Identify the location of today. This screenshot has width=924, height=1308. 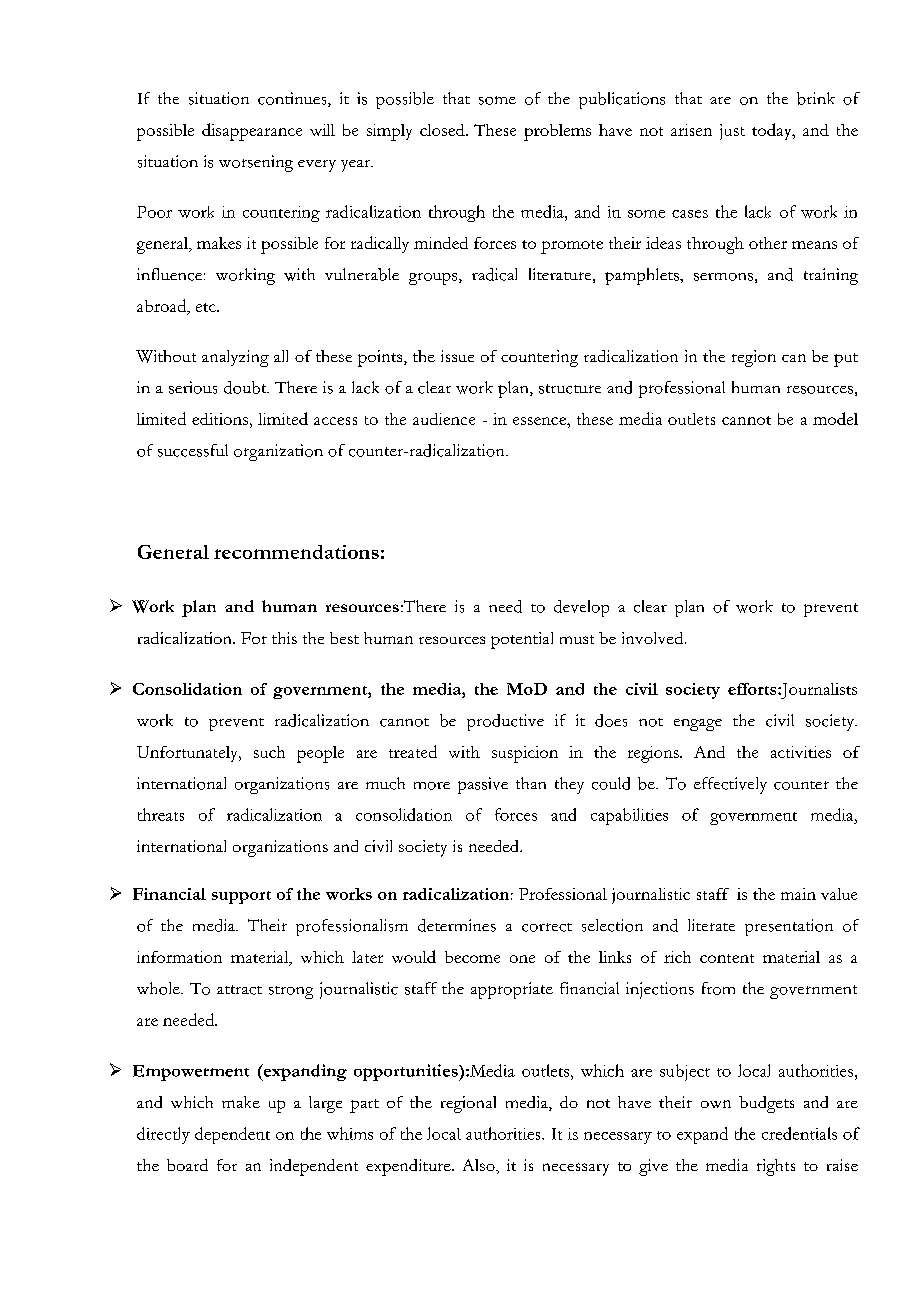
(773, 131).
